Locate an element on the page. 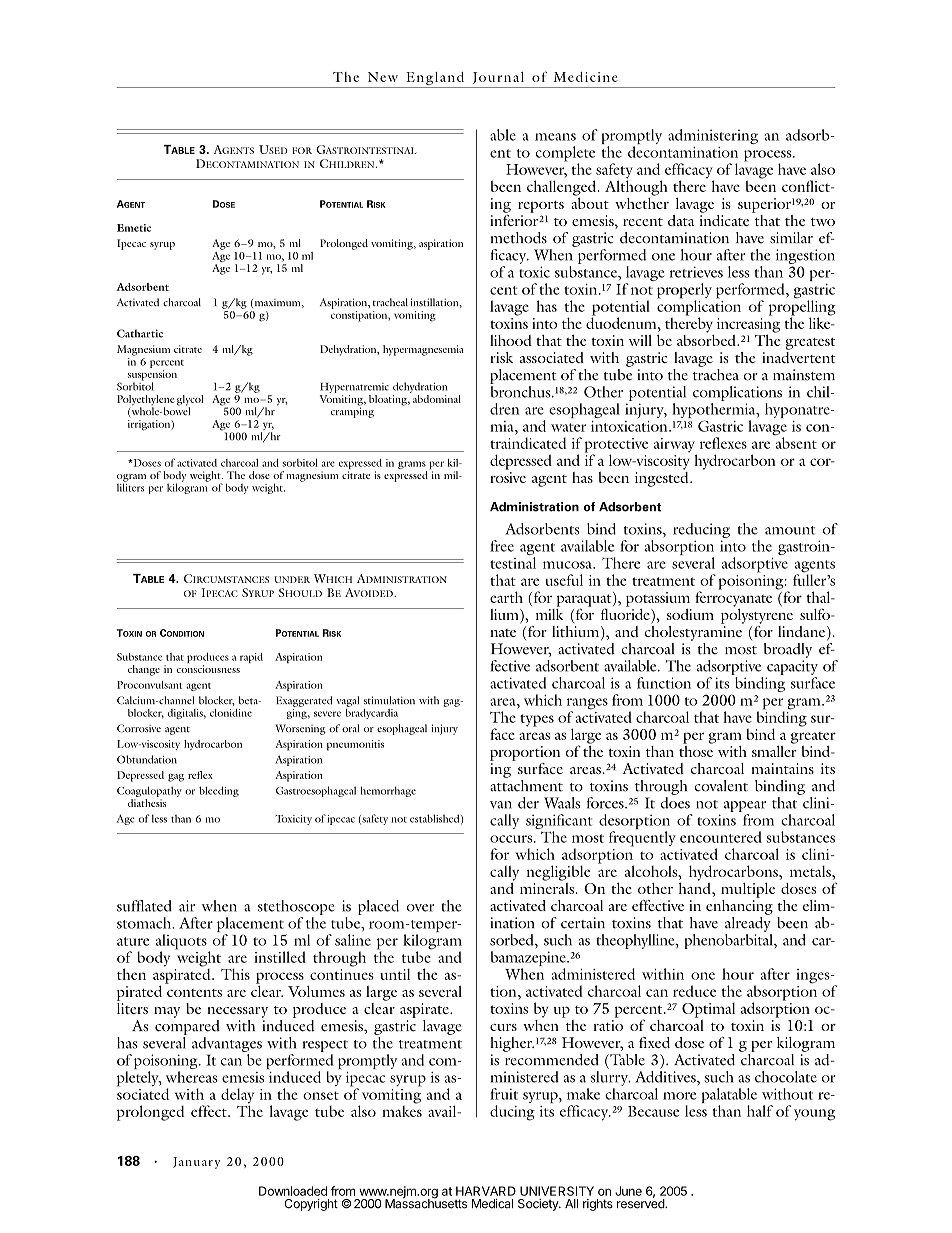  Downloaded is located at coordinates (293, 1191).
